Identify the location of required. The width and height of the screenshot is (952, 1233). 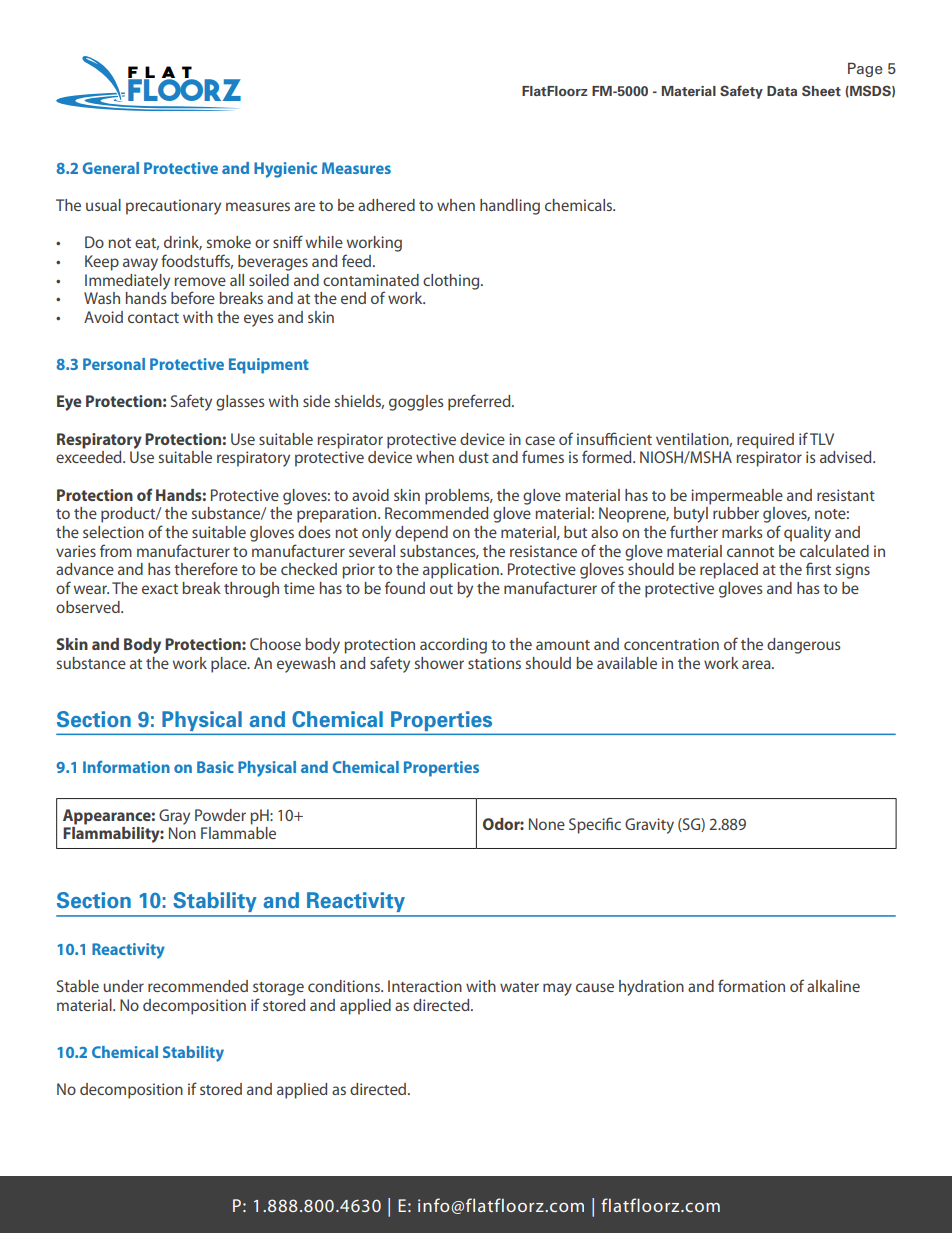
(765, 441).
